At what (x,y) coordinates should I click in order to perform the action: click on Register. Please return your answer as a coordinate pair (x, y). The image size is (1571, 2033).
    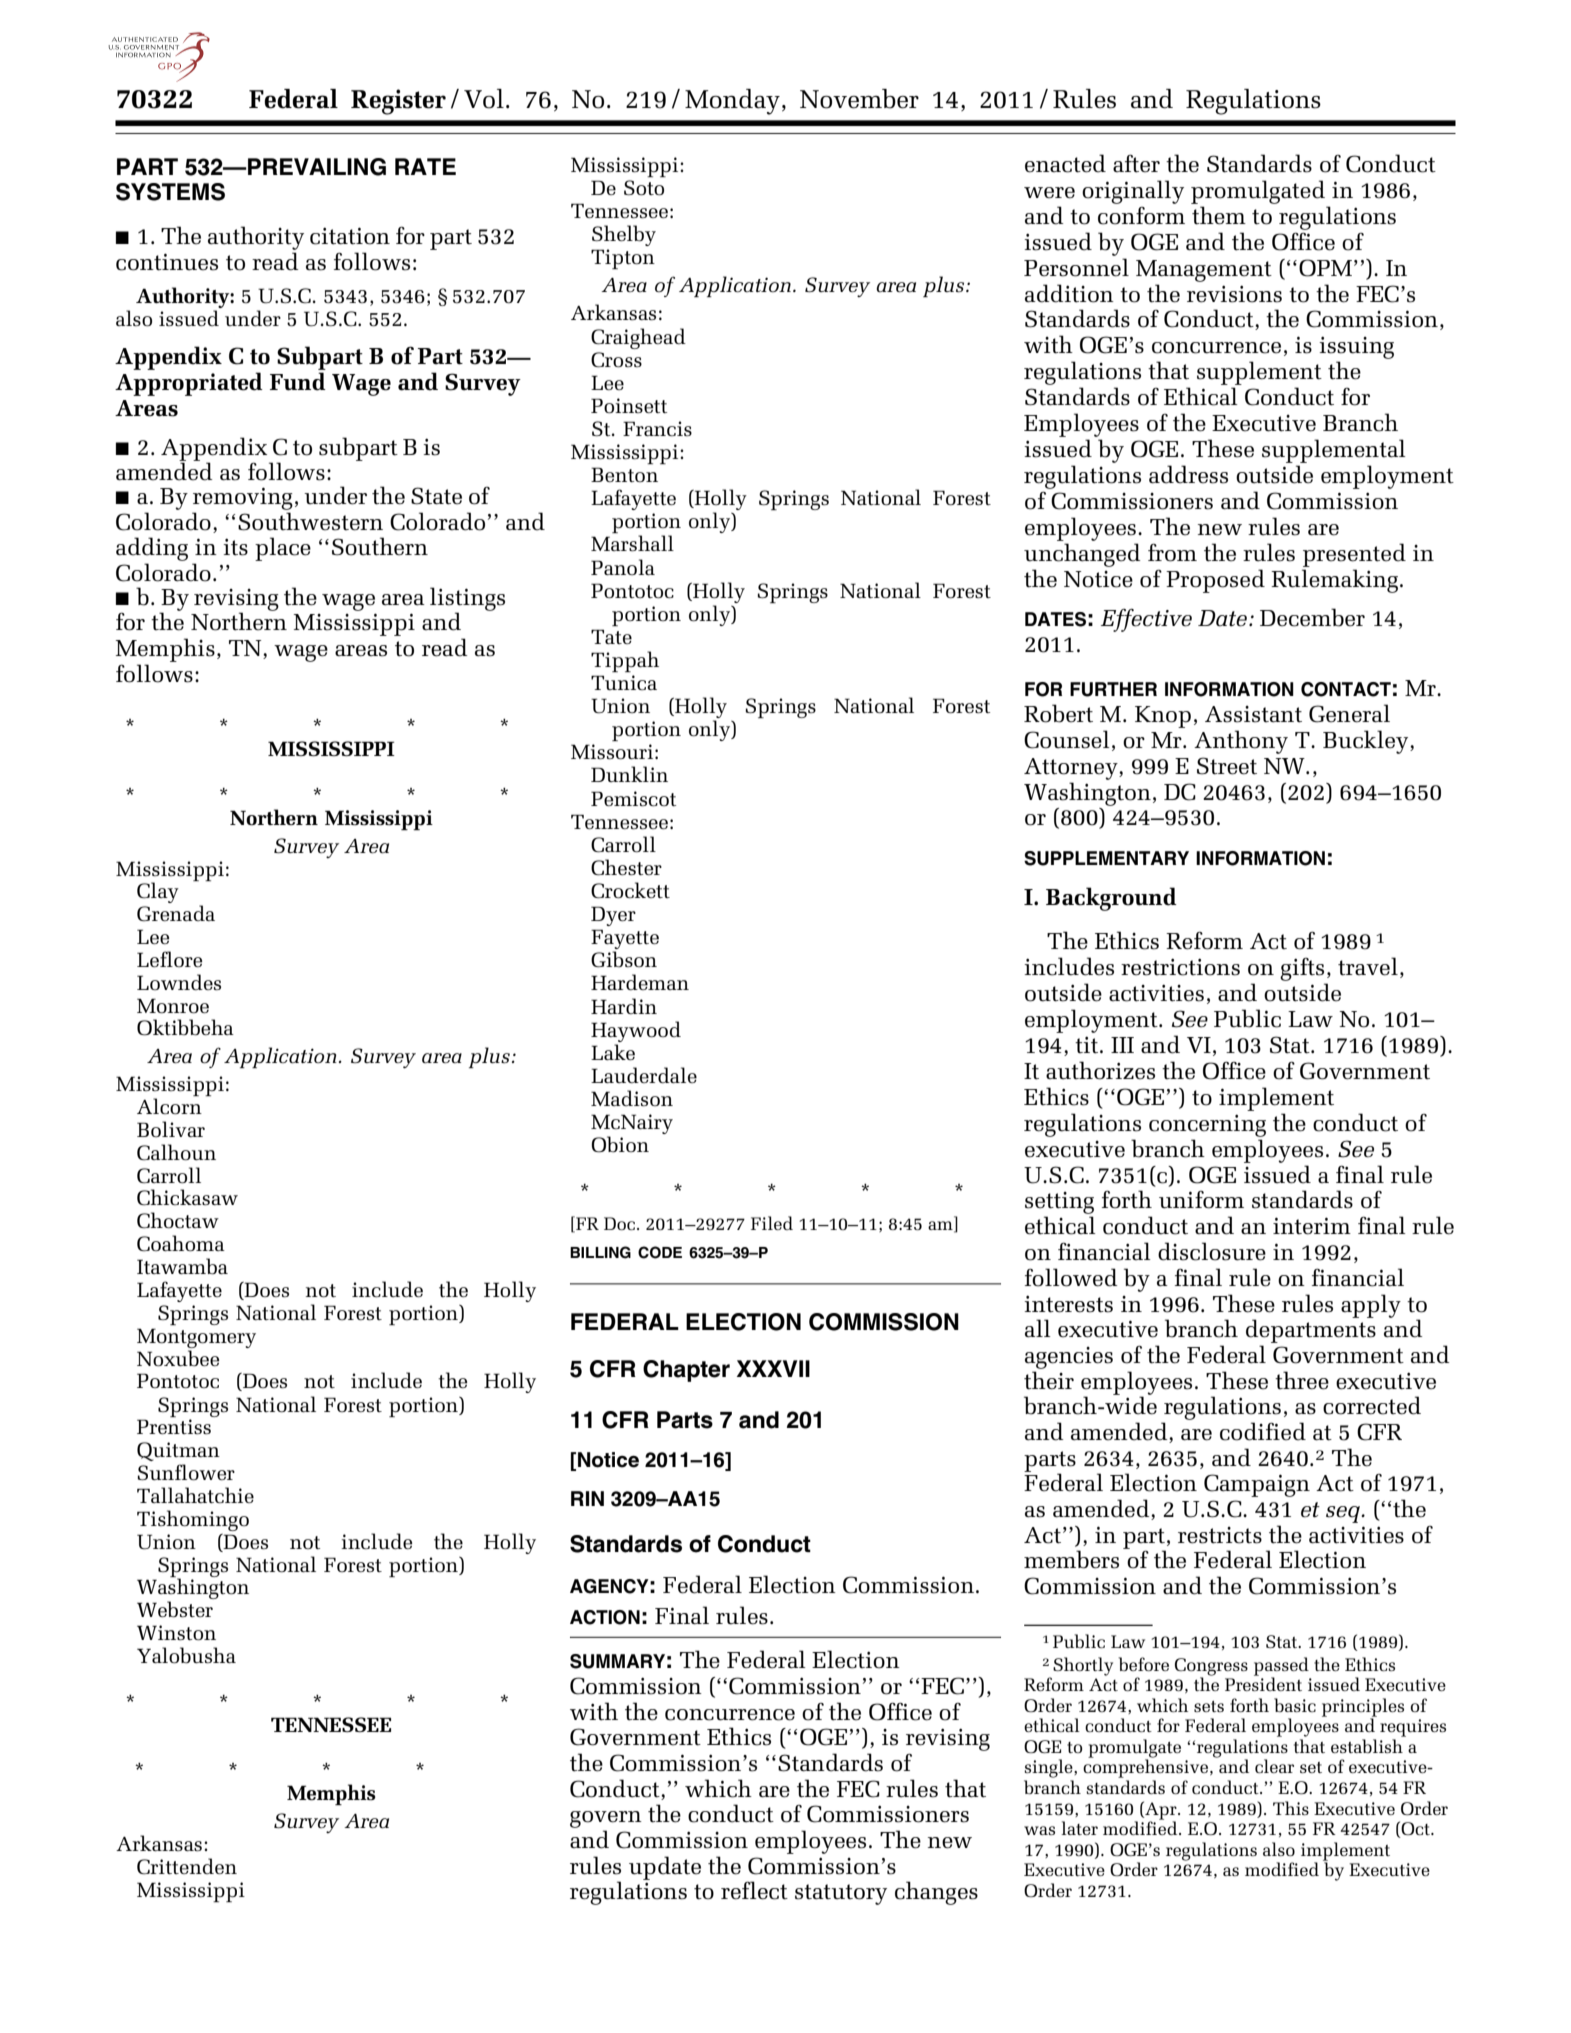
    Looking at the image, I should click on (398, 102).
